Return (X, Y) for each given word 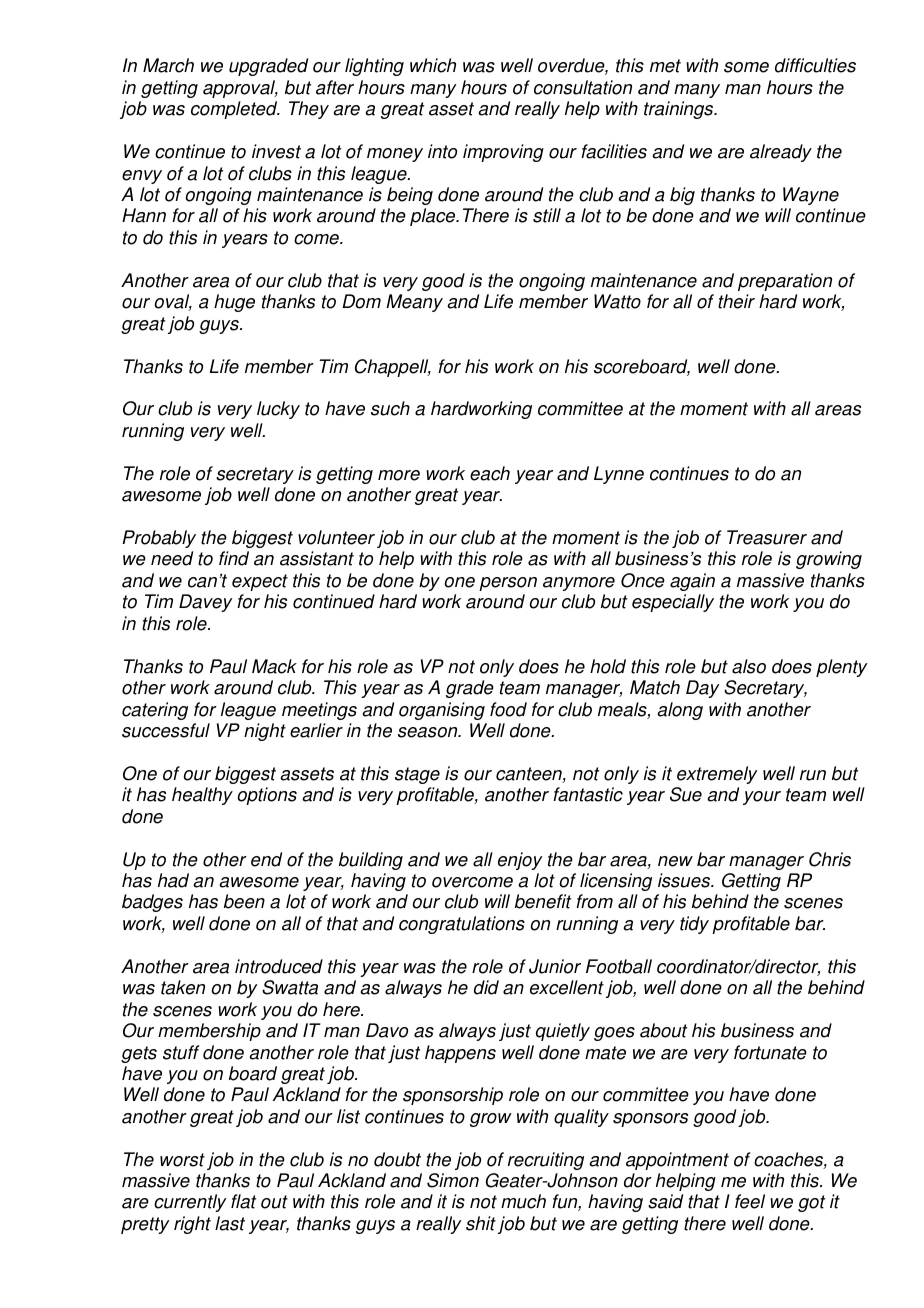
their (736, 301)
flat (243, 1201)
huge (234, 303)
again (692, 582)
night (265, 732)
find (234, 558)
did (486, 987)
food (508, 709)
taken (183, 987)
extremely (717, 775)
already (781, 153)
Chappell (393, 368)
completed (235, 110)
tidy (694, 925)
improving (503, 153)
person (508, 584)
